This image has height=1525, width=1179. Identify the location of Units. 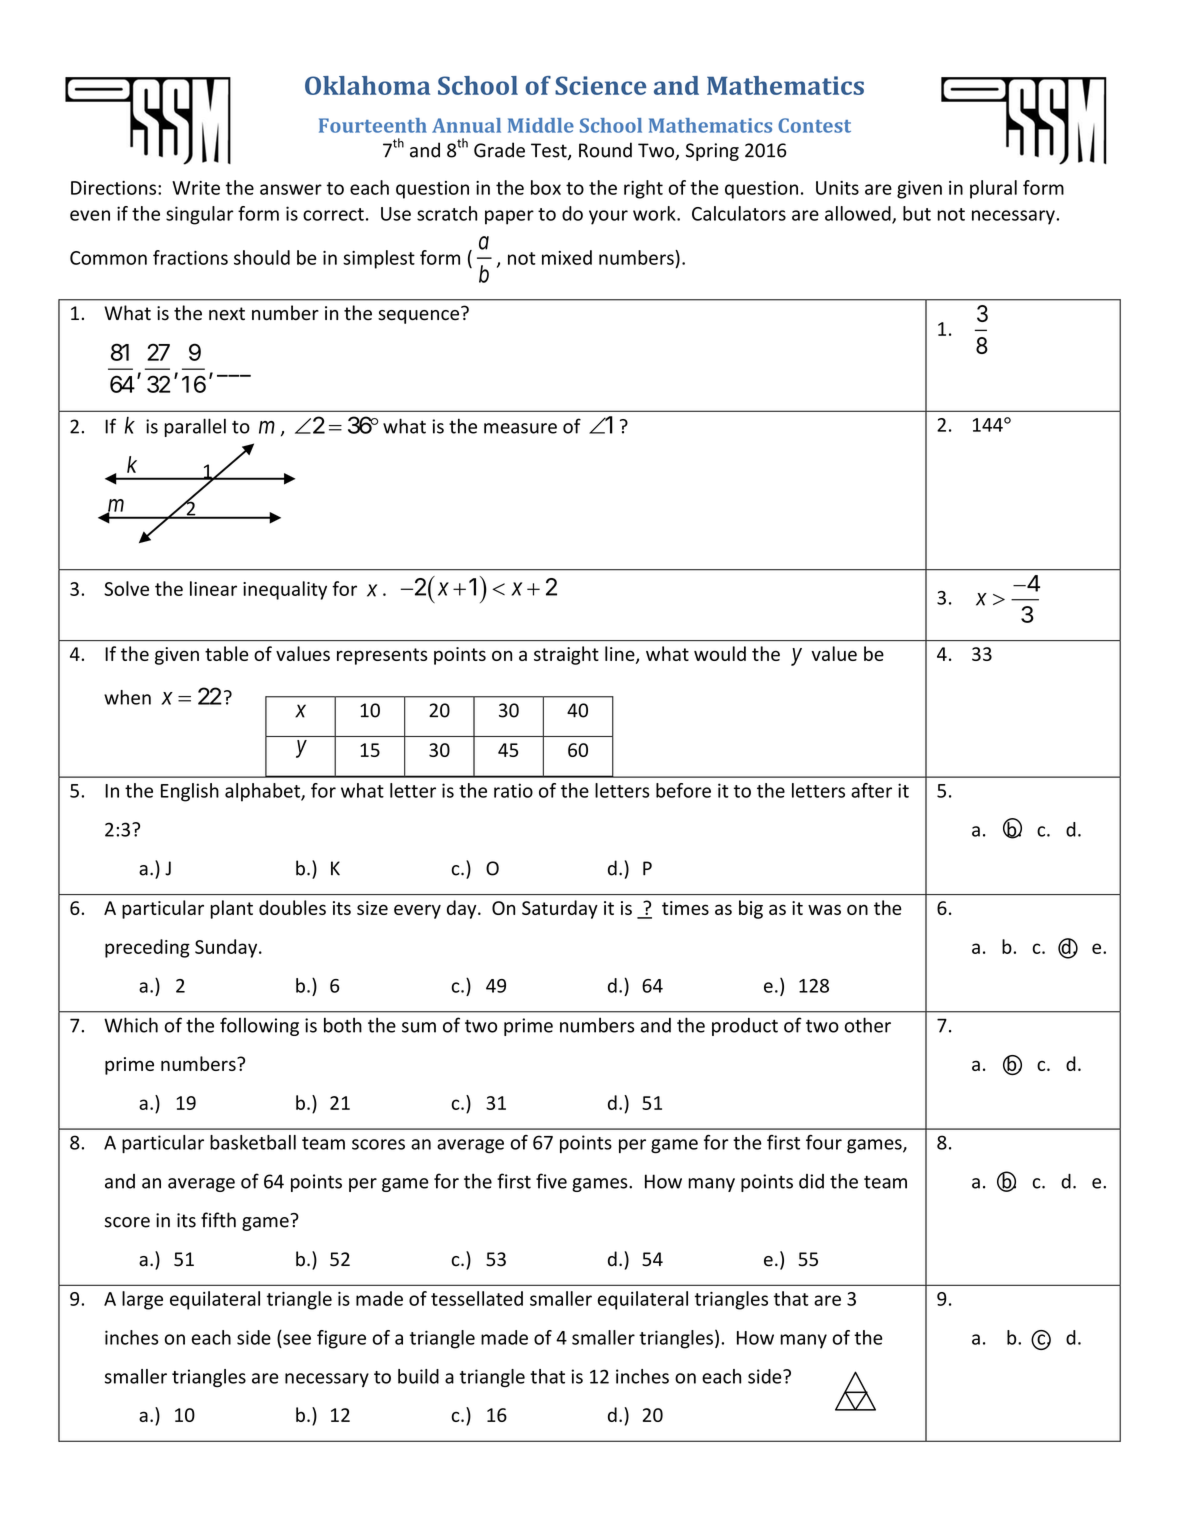
(837, 188).
